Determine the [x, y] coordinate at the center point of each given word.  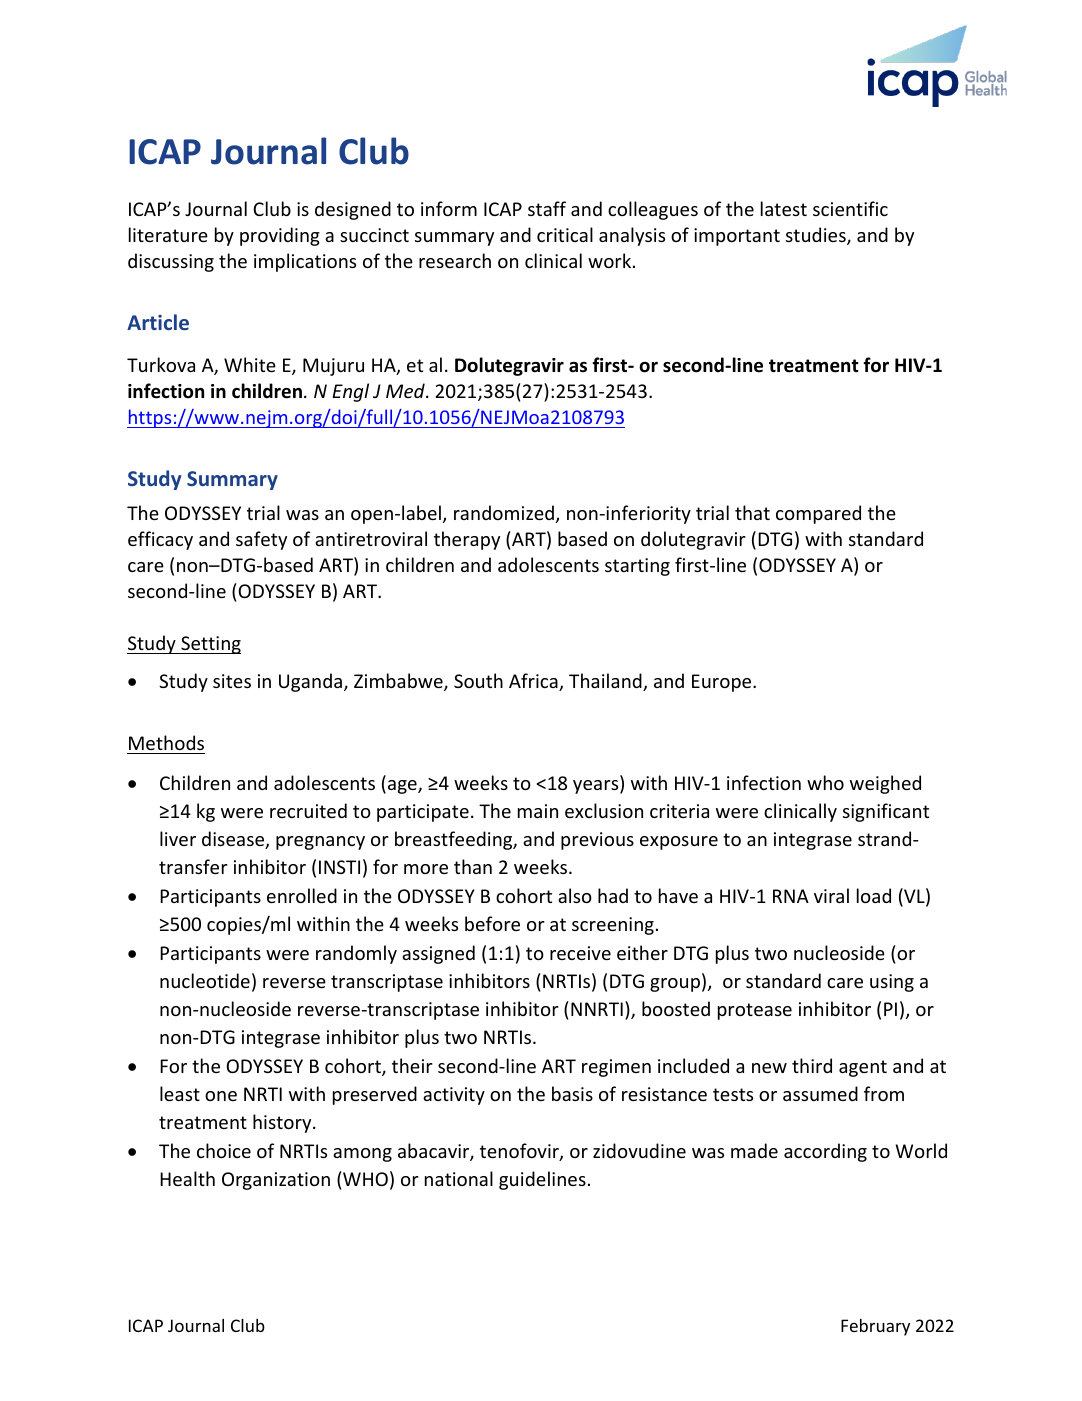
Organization [276, 1181]
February [875, 1327]
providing [280, 236]
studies [817, 236]
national [459, 1178]
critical [565, 234]
